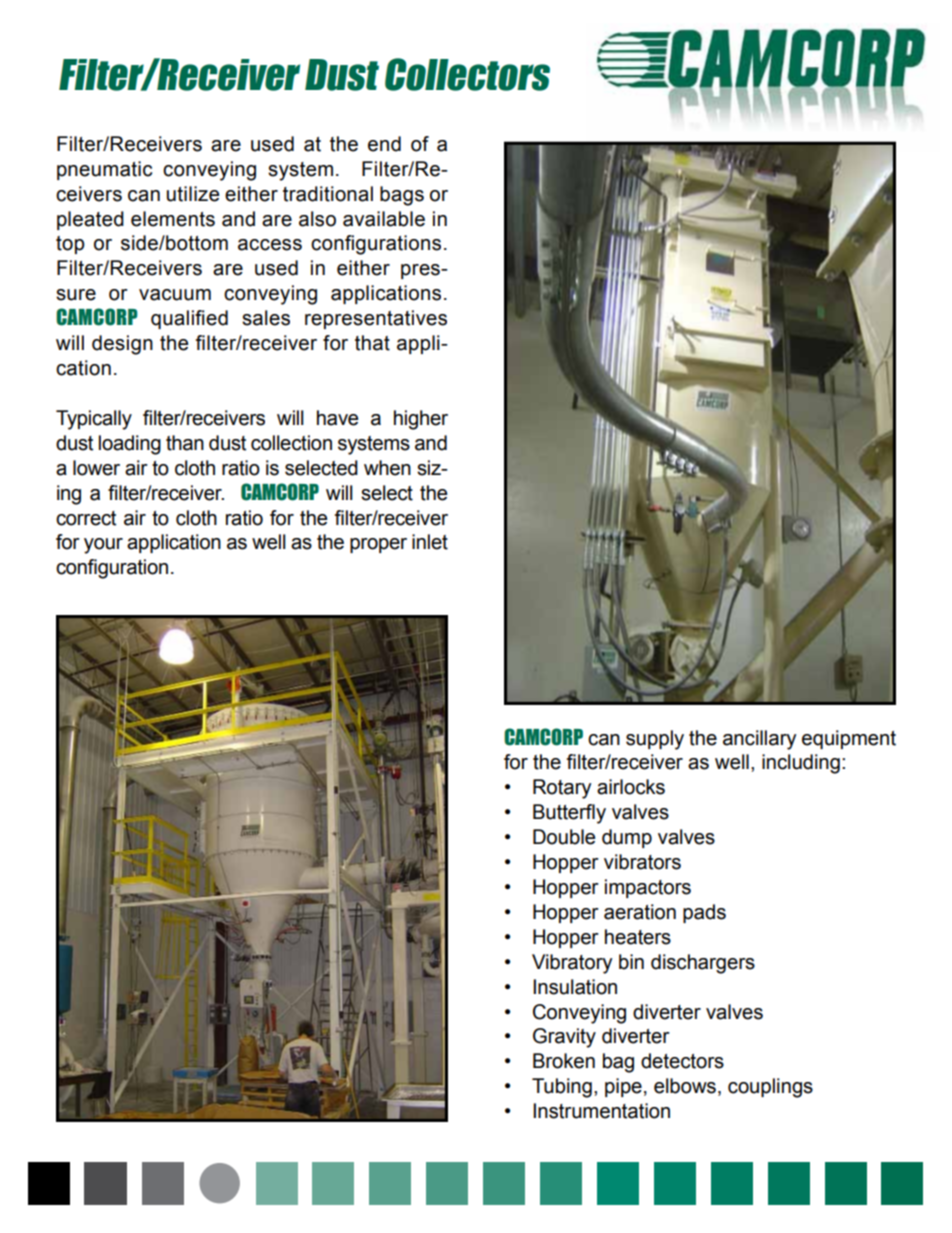 Image resolution: width=952 pixels, height=1233 pixels. What do you see at coordinates (384, 144) in the screenshot?
I see `end` at bounding box center [384, 144].
